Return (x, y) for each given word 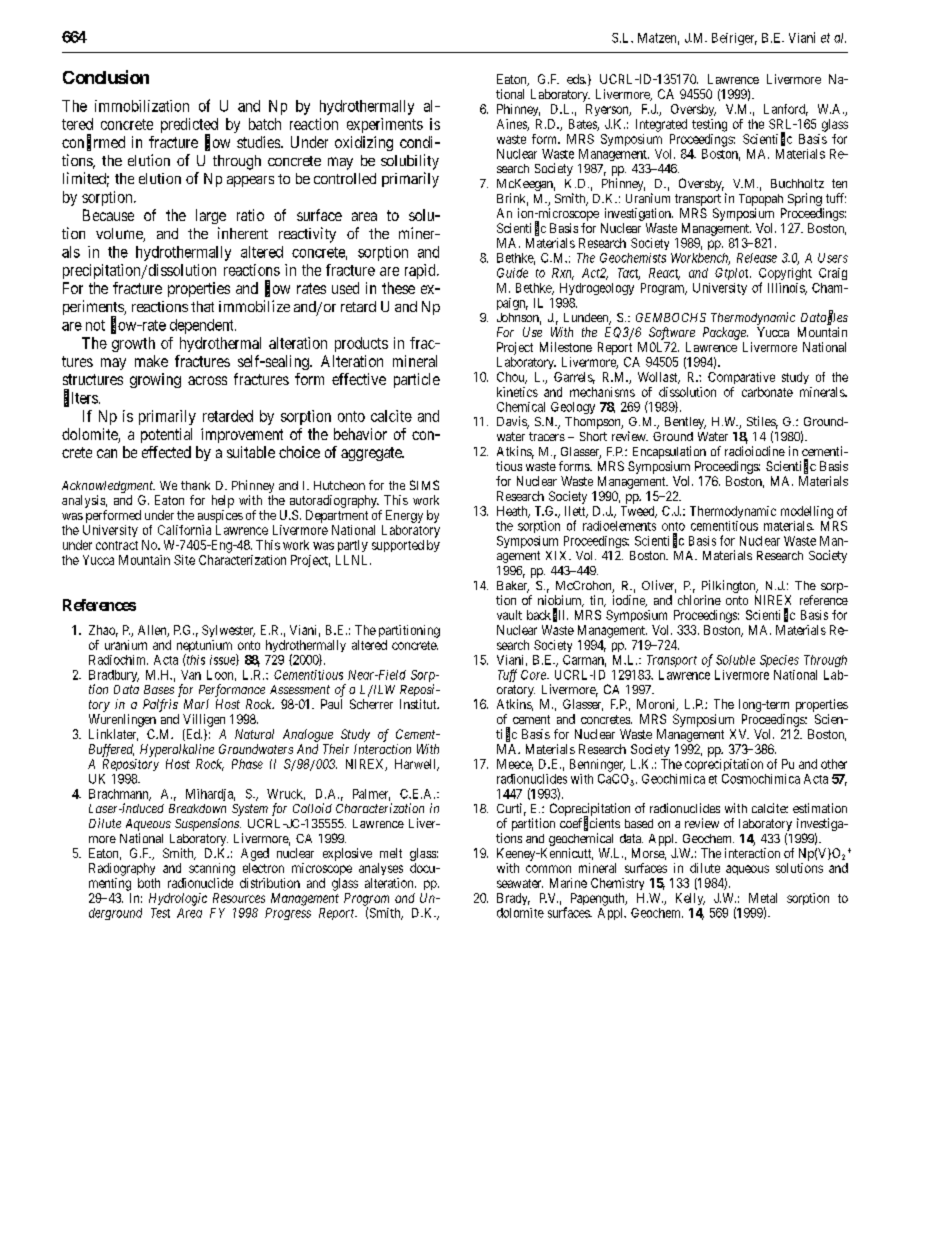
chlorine (699, 600)
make (151, 361)
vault (509, 615)
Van (191, 675)
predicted (189, 127)
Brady (513, 899)
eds (576, 79)
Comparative (741, 378)
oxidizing (364, 143)
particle (417, 380)
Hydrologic (178, 899)
